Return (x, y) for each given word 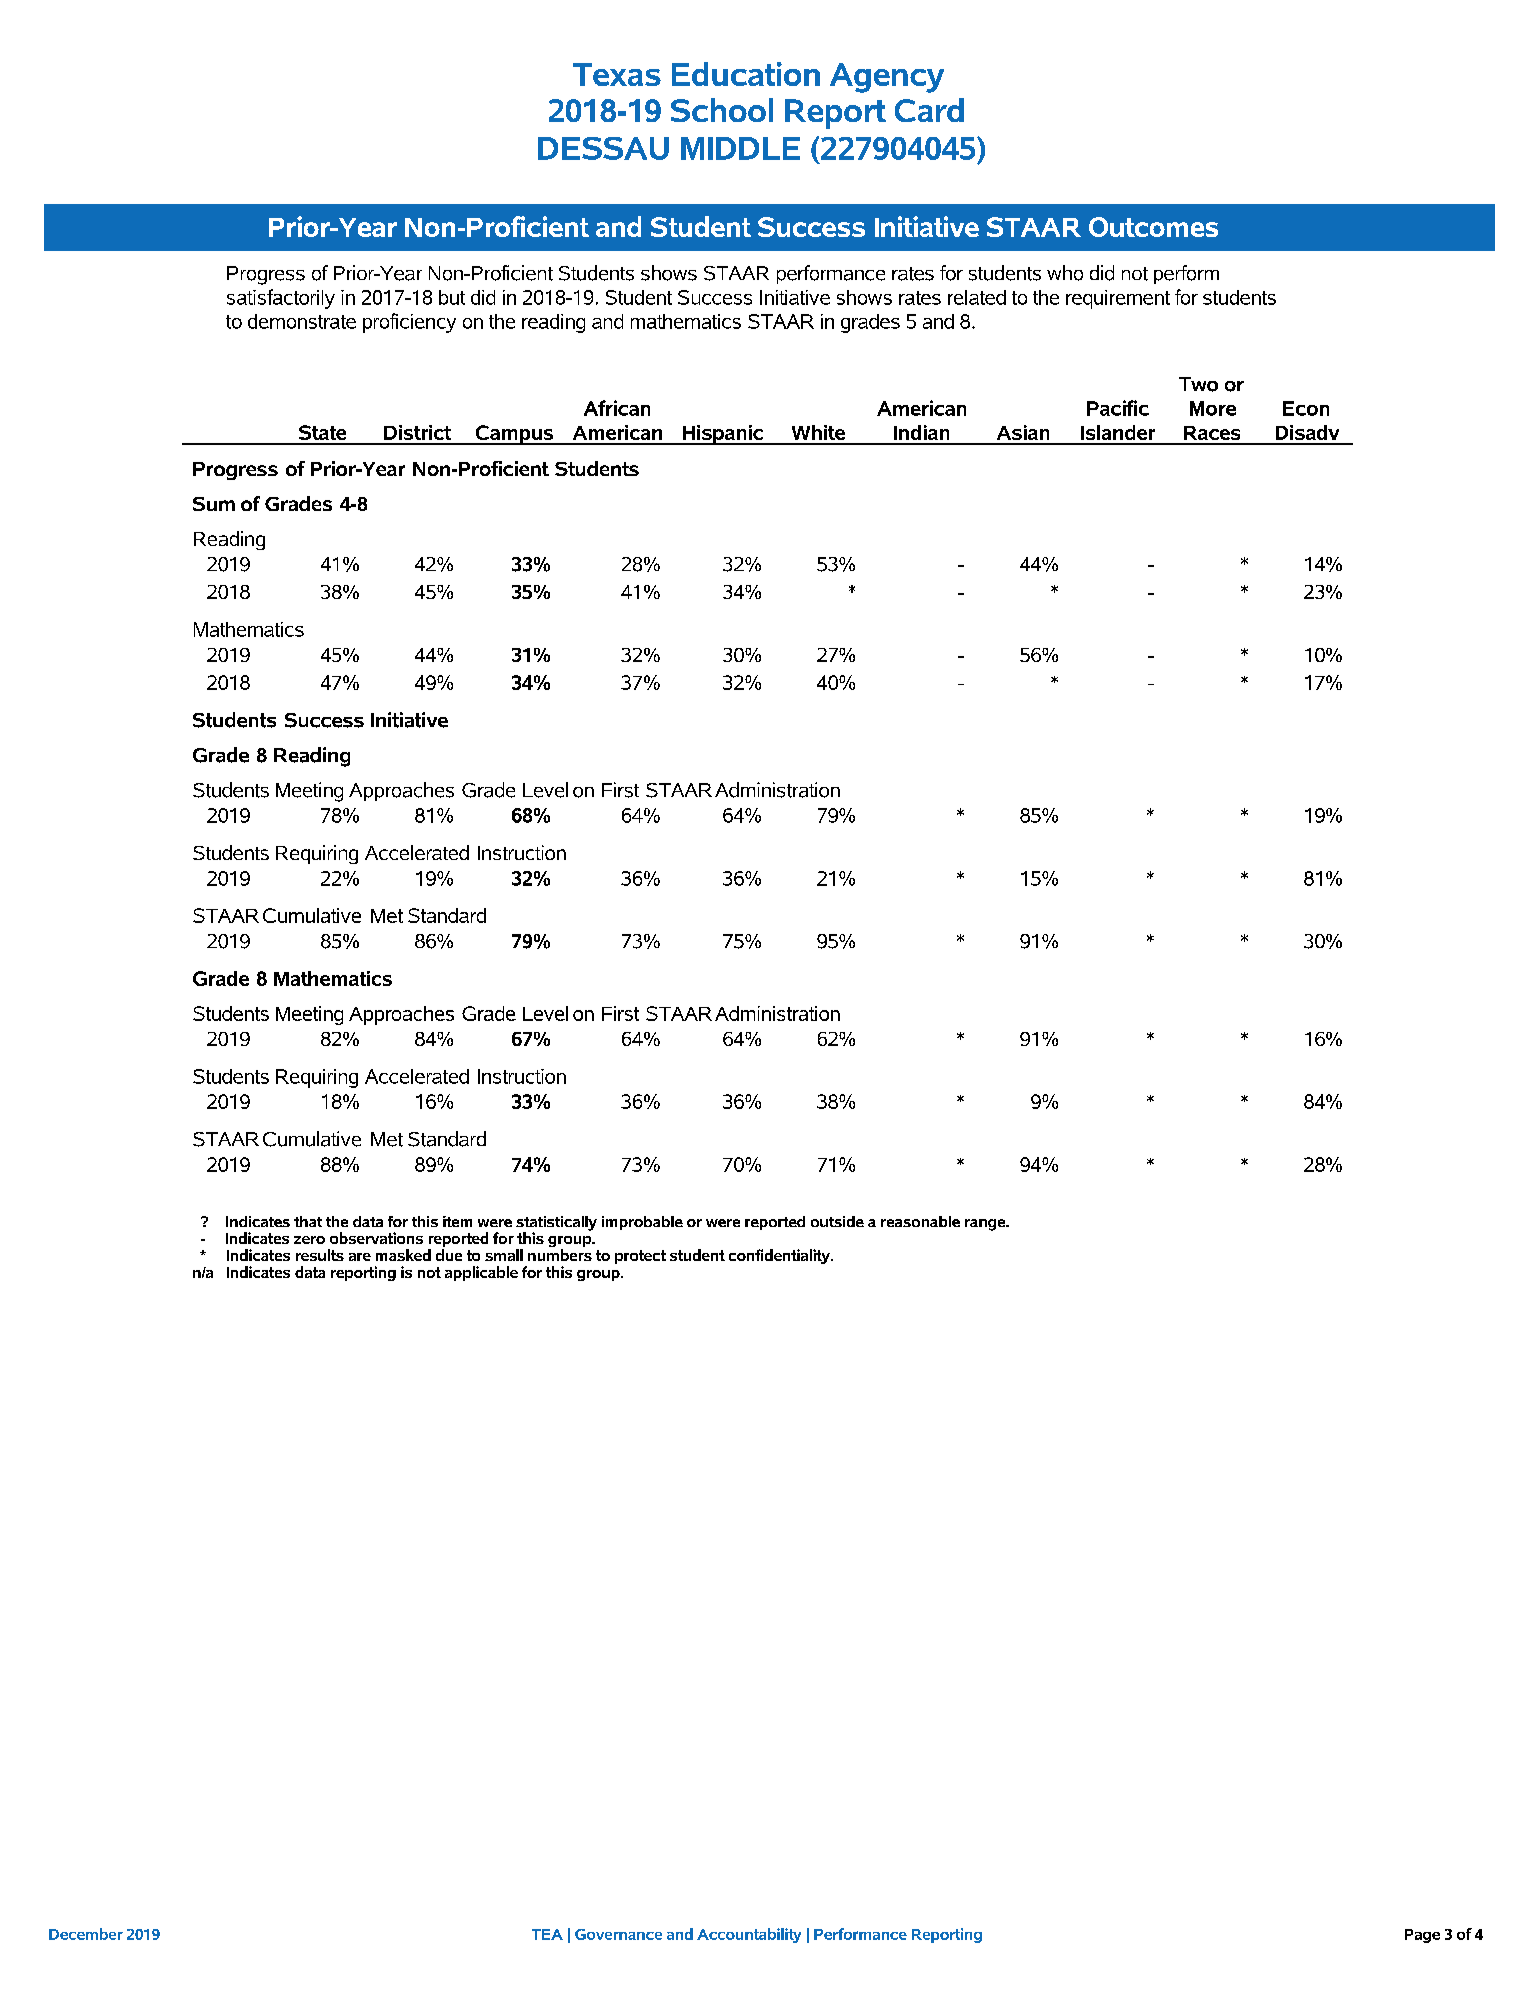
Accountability (749, 1935)
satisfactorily (281, 299)
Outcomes (1153, 227)
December (86, 1934)
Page (1422, 1936)
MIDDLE (740, 148)
